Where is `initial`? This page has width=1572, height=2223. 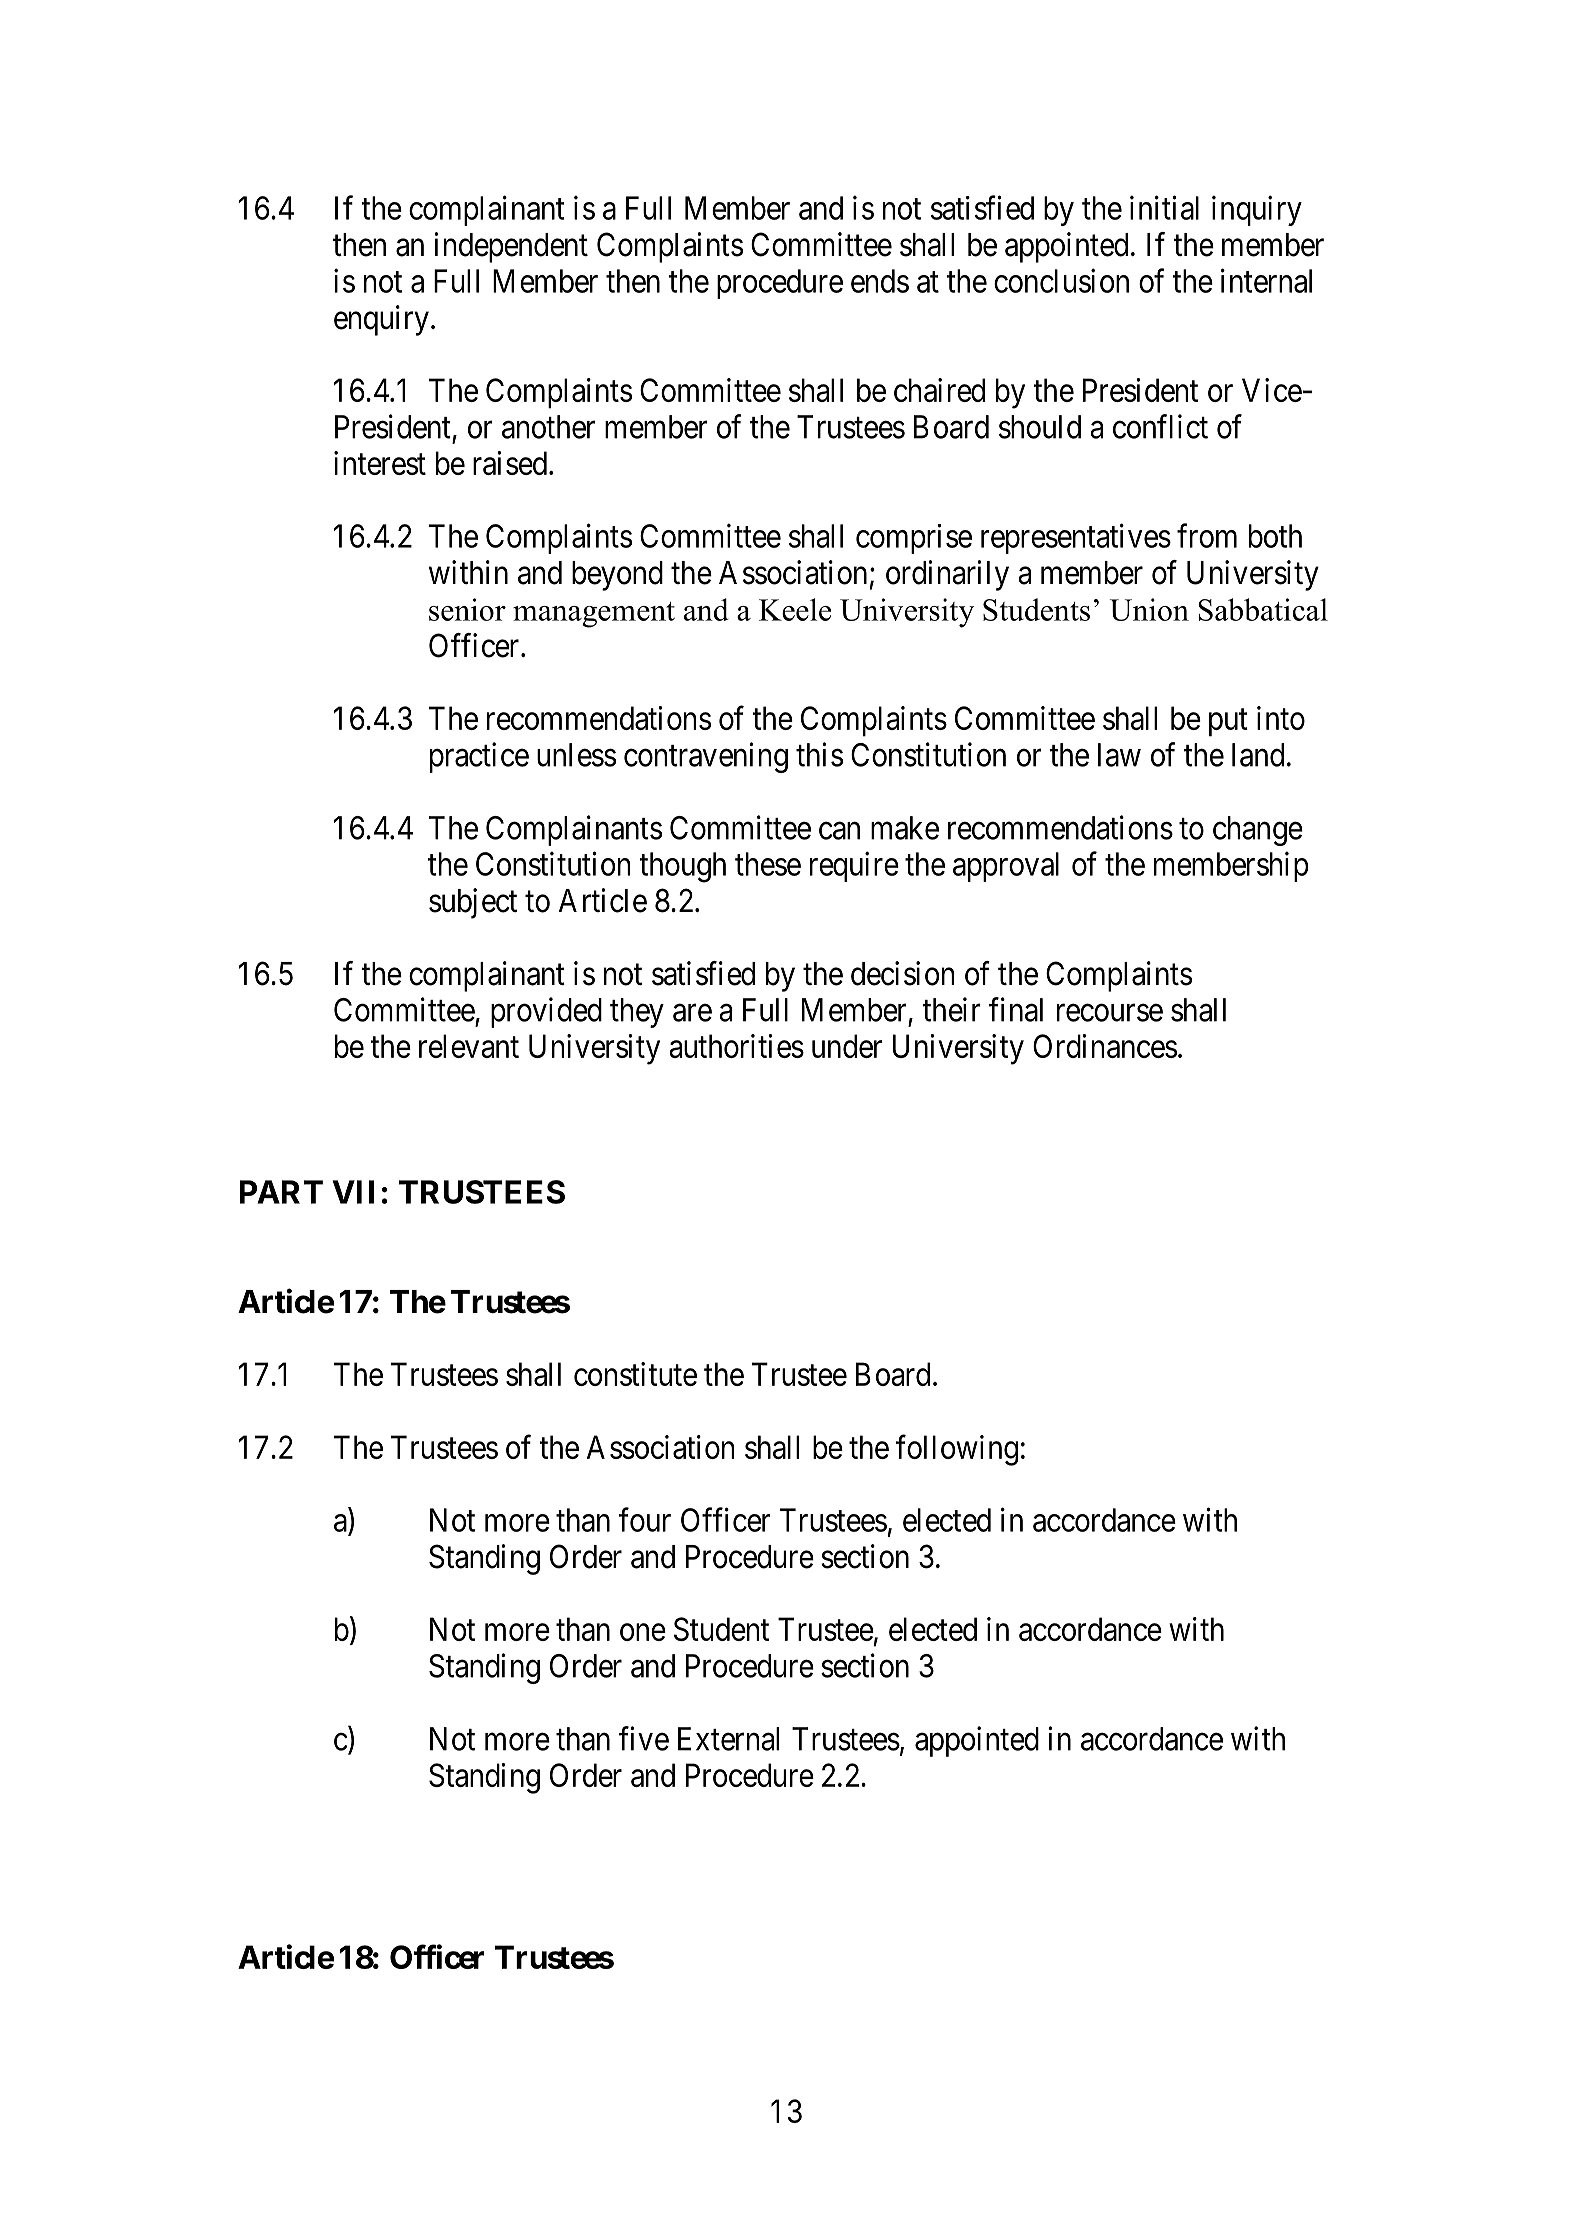 initial is located at coordinates (1164, 207).
